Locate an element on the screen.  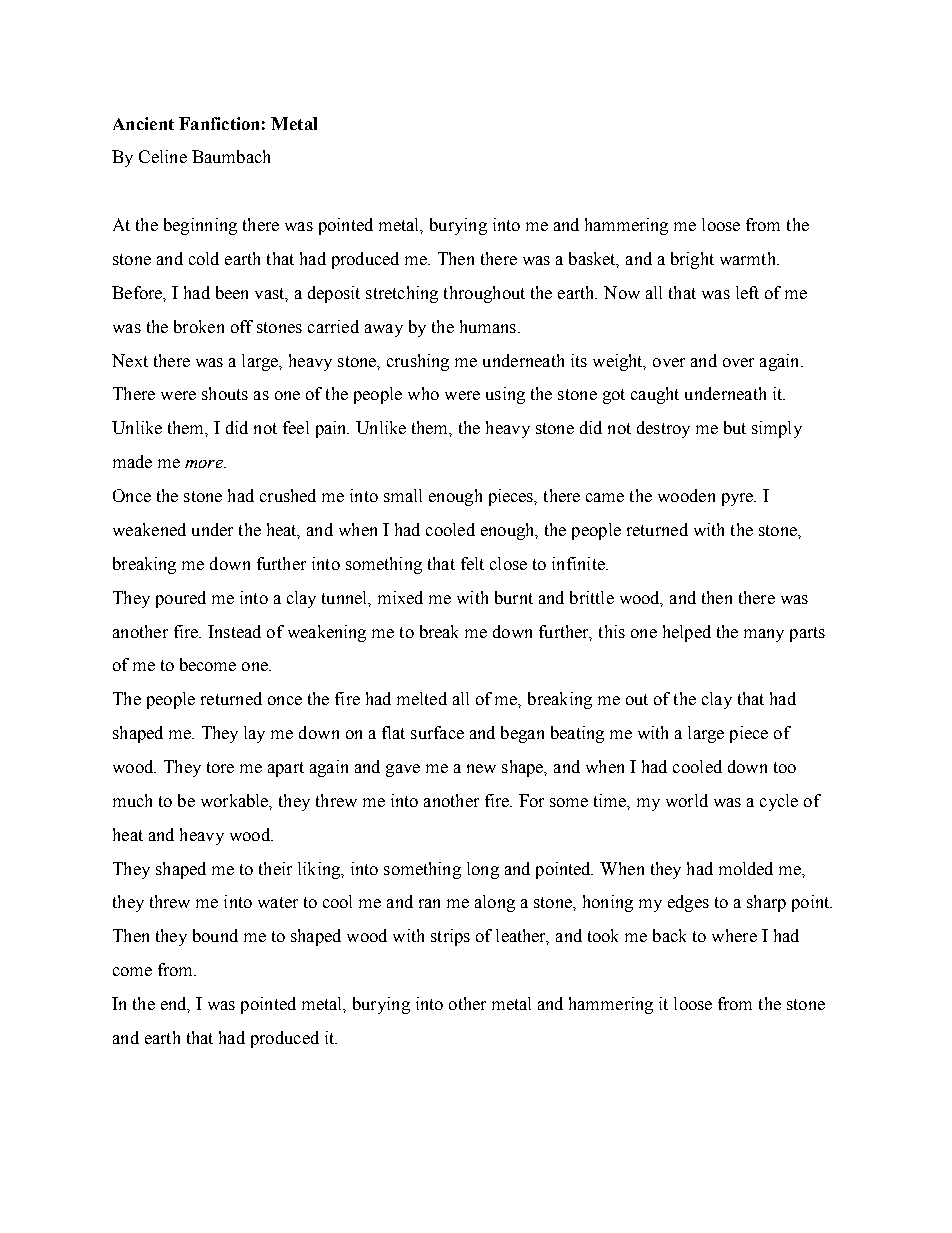
Baumbach is located at coordinates (231, 156).
